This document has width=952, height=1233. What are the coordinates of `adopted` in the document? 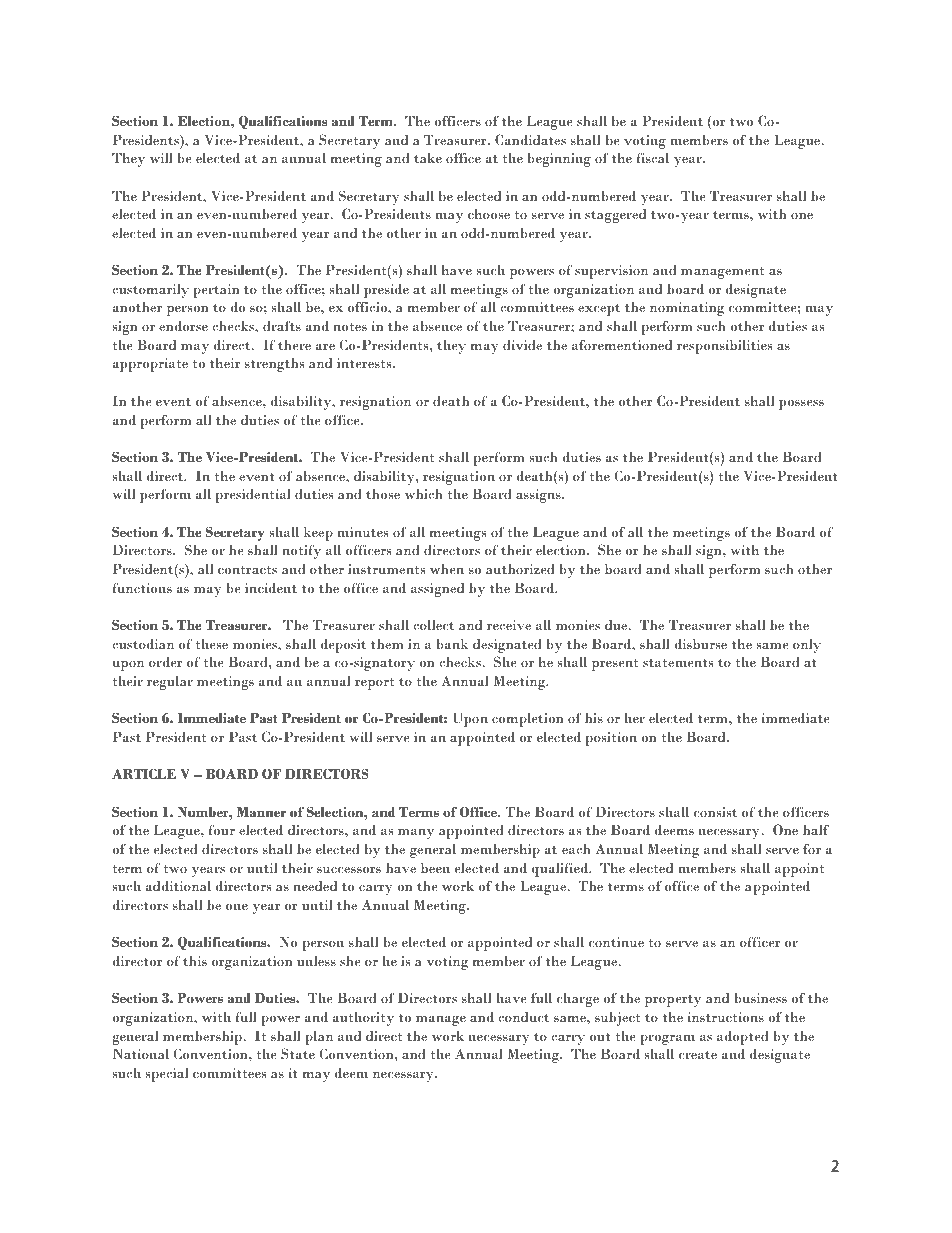 It's located at (743, 1037).
